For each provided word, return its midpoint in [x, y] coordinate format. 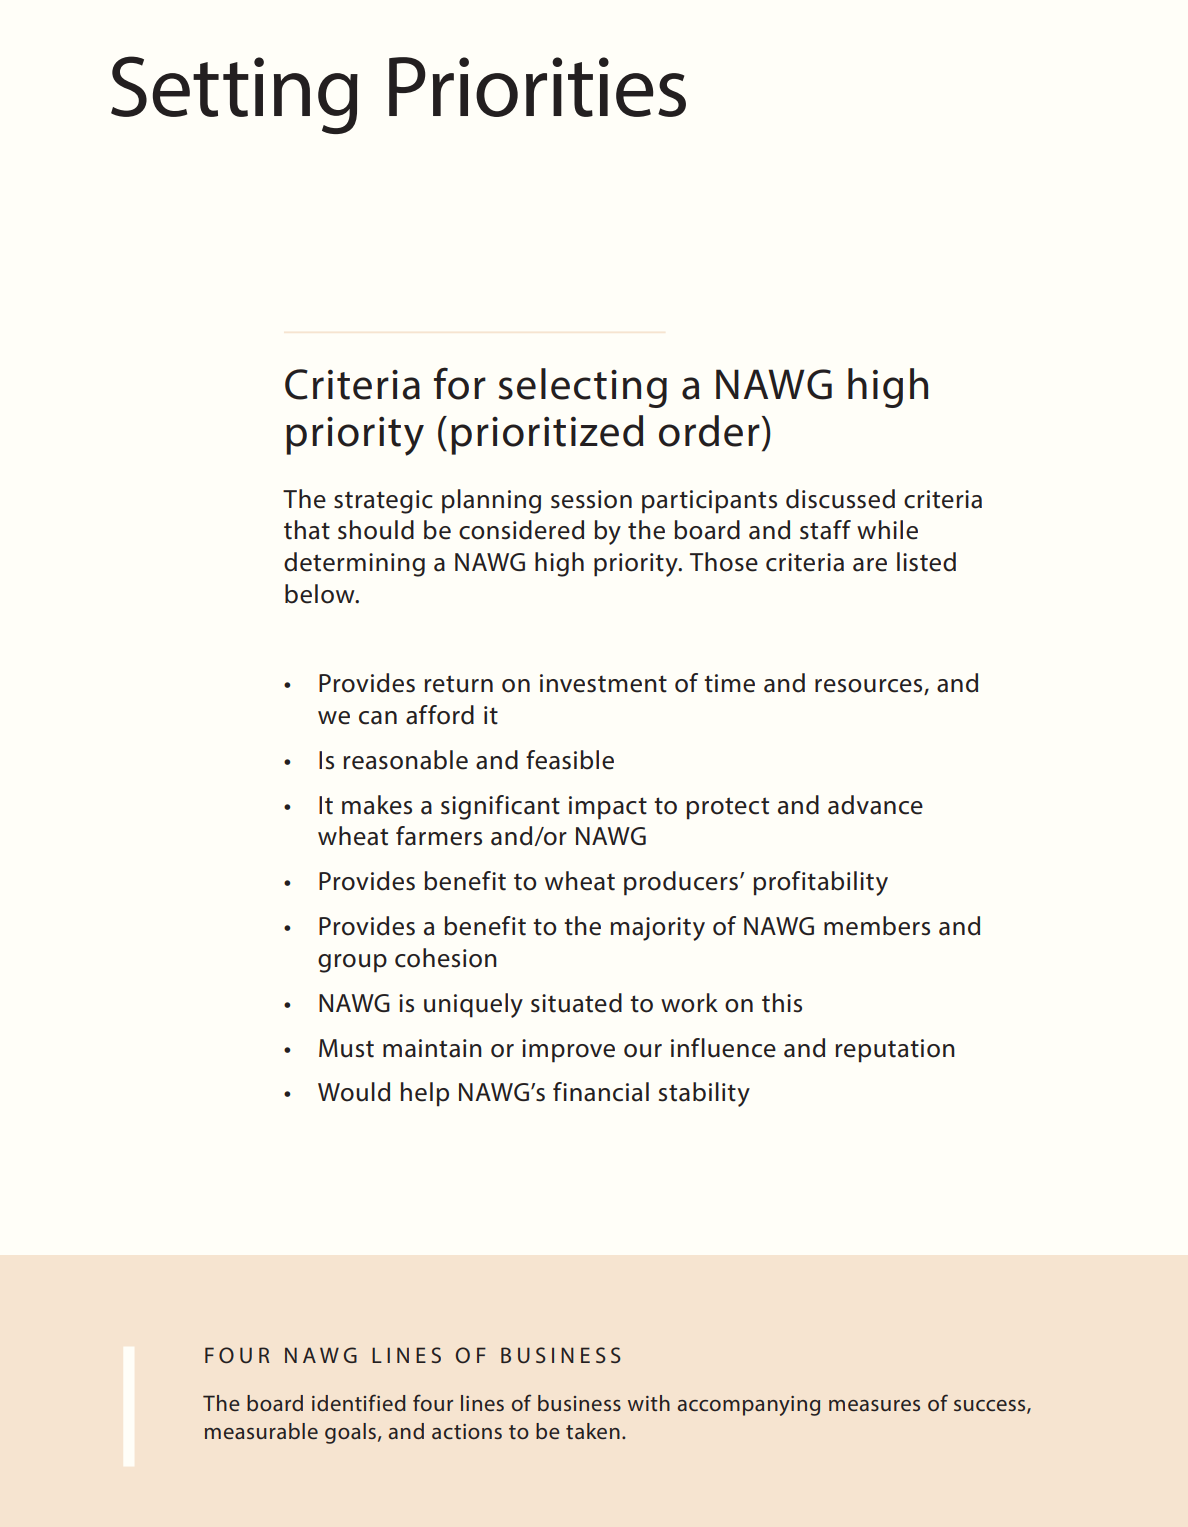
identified [359, 1402]
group [352, 963]
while [887, 530]
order [709, 431]
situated [576, 1003]
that [307, 530]
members [877, 926]
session [591, 499]
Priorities [537, 87]
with [649, 1403]
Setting [234, 95]
